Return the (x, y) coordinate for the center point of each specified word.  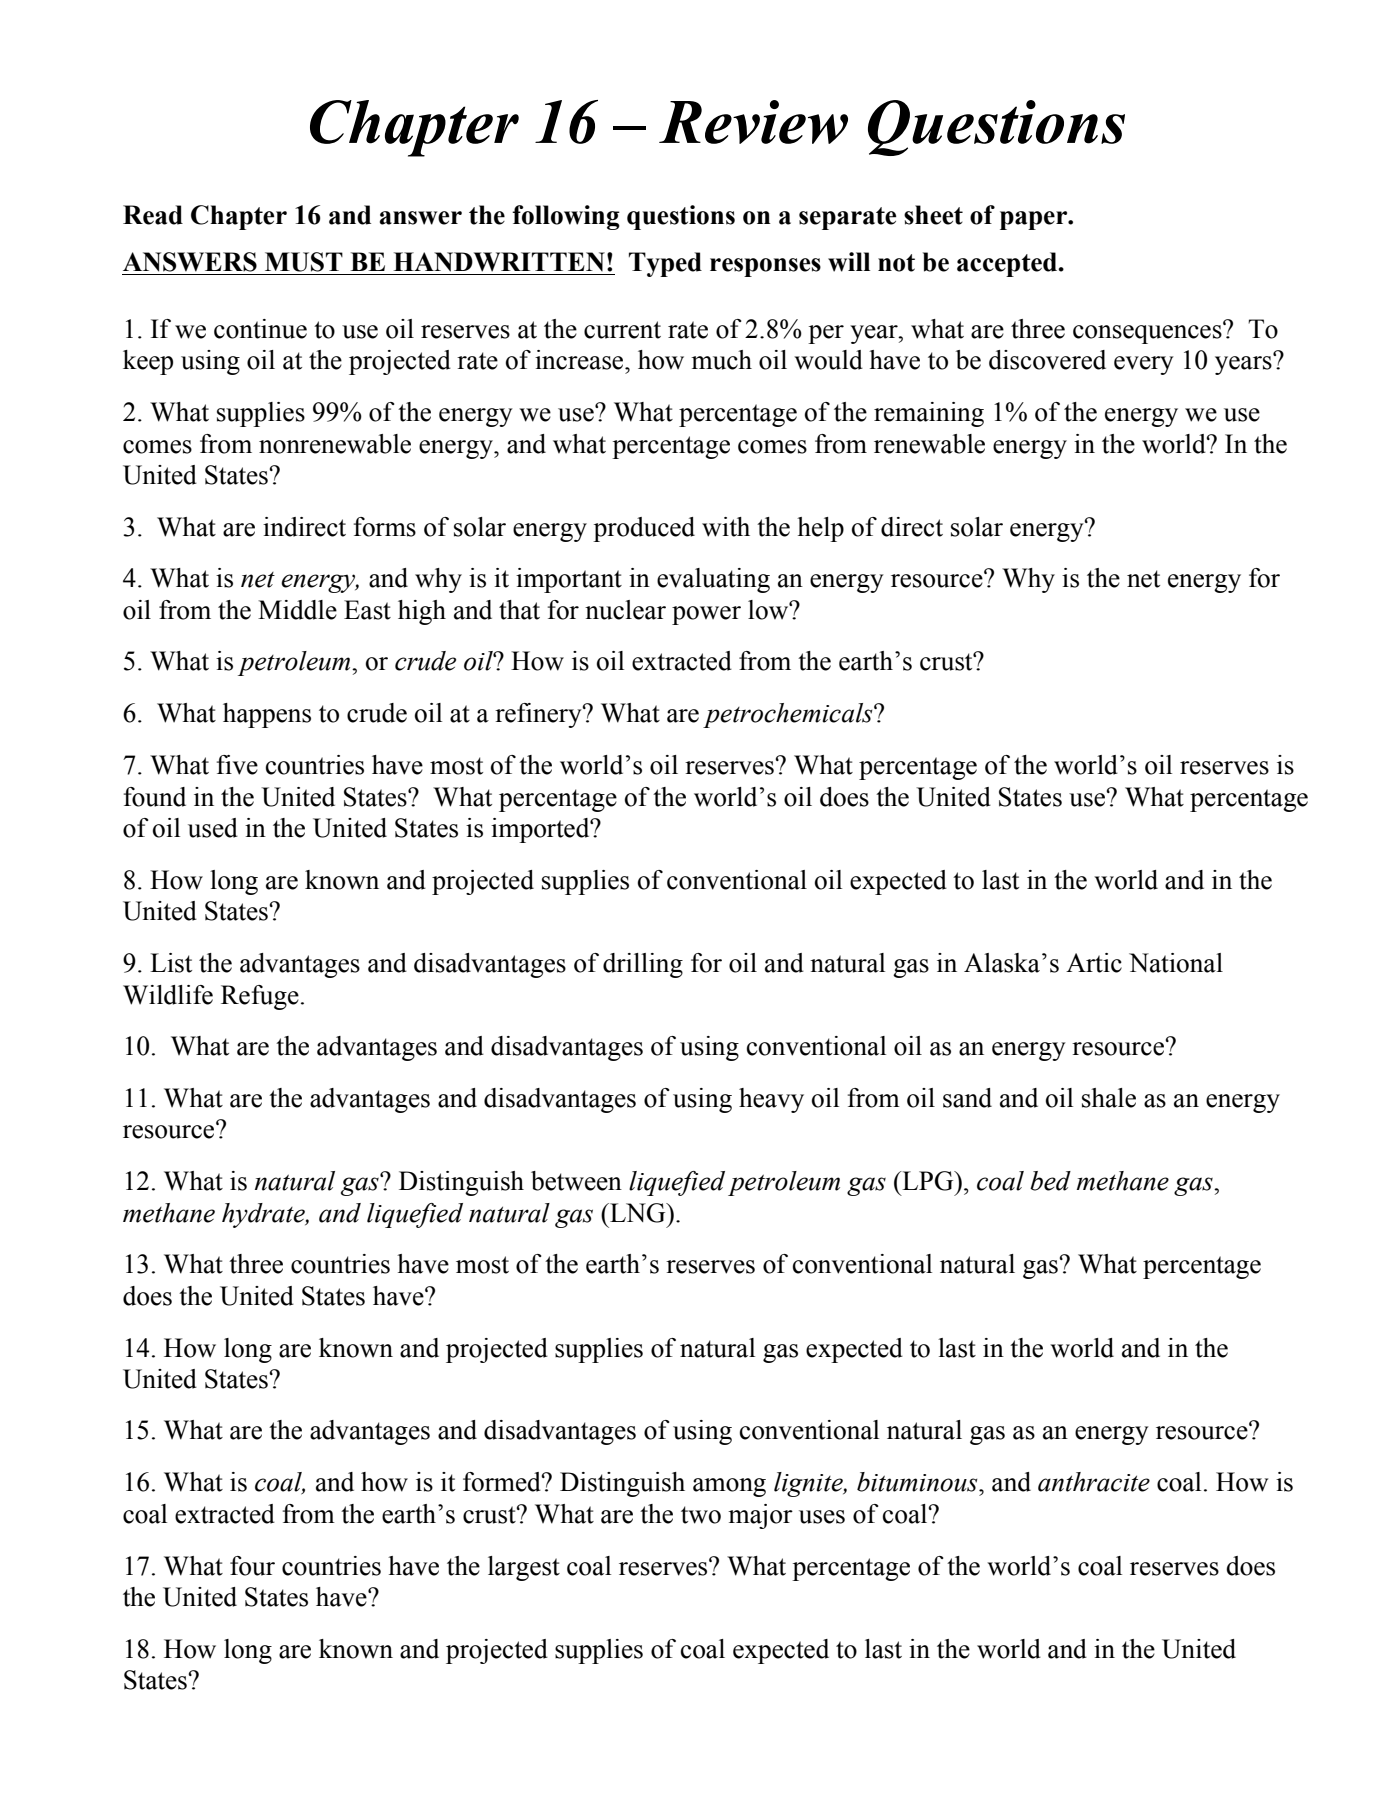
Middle (297, 610)
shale (1109, 1098)
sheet (933, 215)
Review (753, 122)
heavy (771, 1100)
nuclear (625, 610)
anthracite (1094, 1482)
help (820, 529)
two (701, 1515)
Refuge (260, 997)
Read (153, 215)
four (252, 1566)
